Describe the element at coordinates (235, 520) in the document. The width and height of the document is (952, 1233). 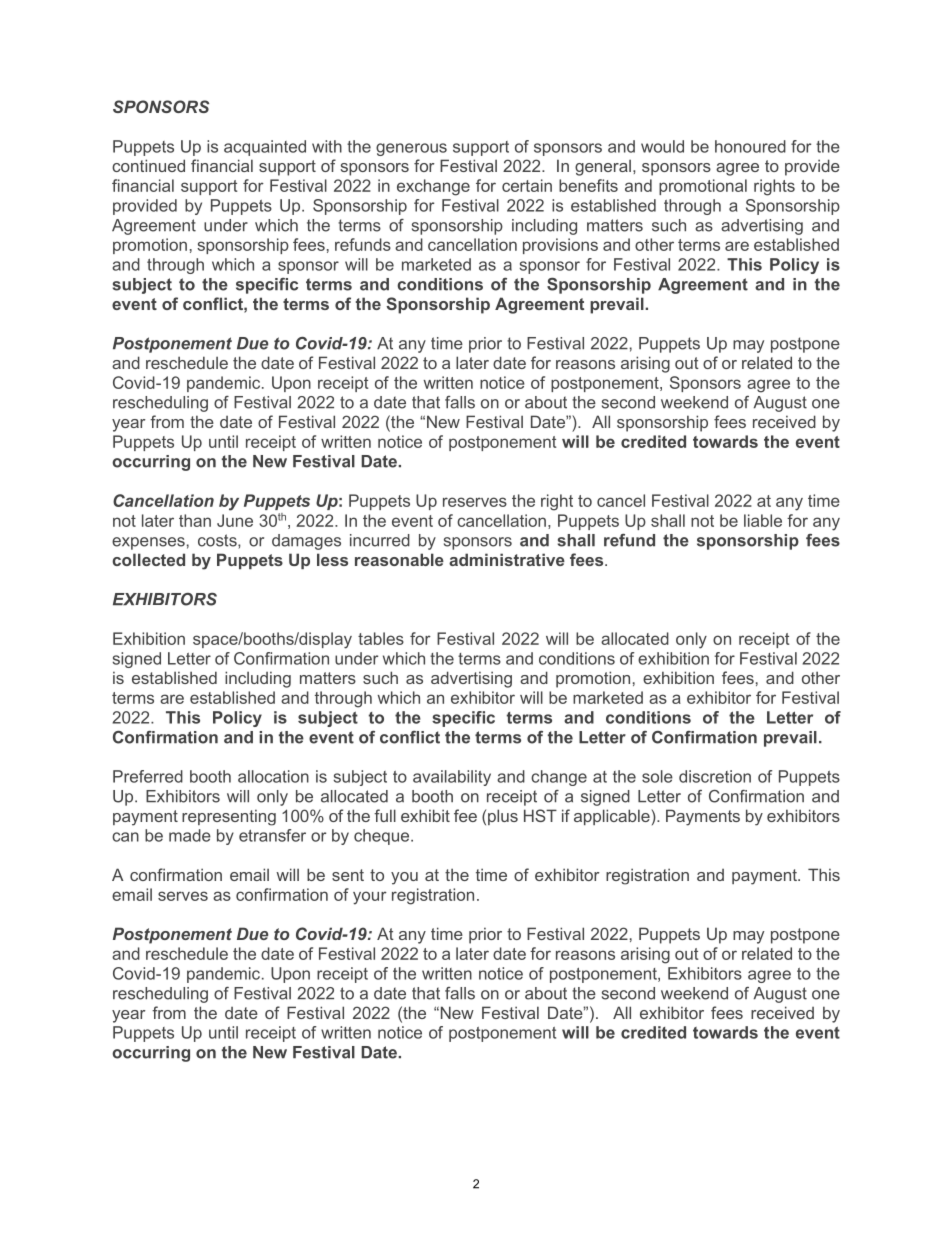
I see `June` at that location.
